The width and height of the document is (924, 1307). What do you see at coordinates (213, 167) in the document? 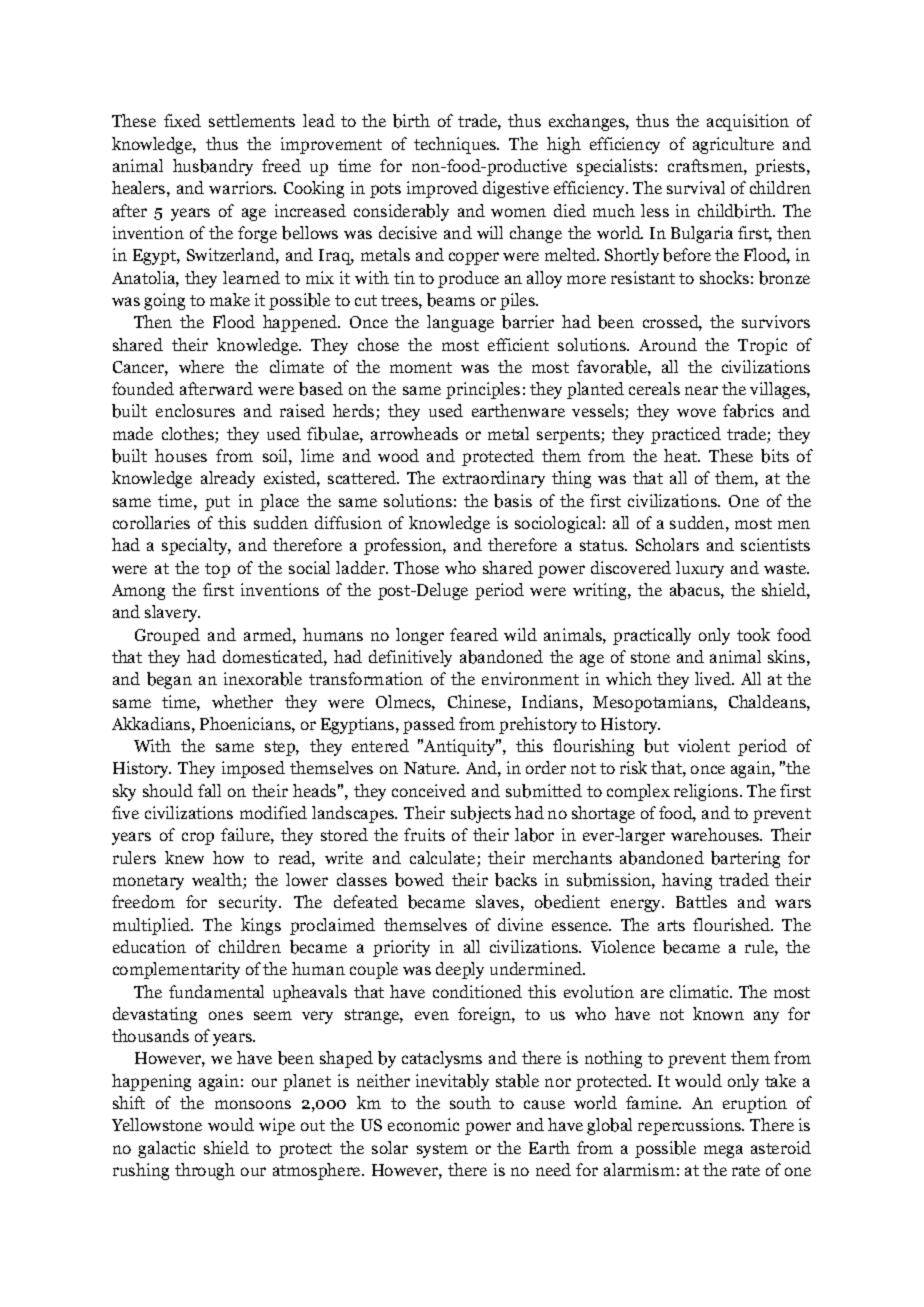
I see `husbandry` at bounding box center [213, 167].
